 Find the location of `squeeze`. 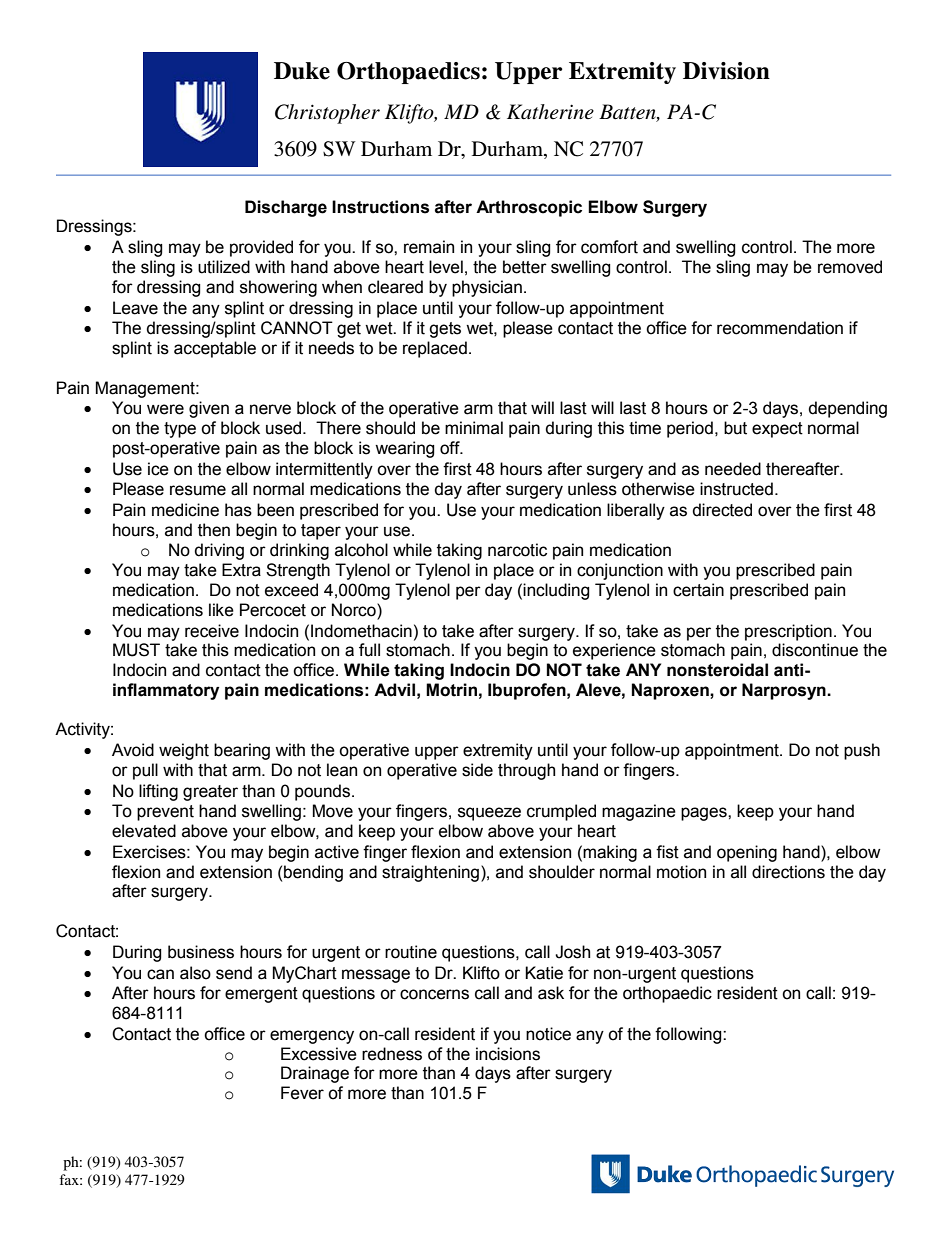

squeeze is located at coordinates (489, 814).
